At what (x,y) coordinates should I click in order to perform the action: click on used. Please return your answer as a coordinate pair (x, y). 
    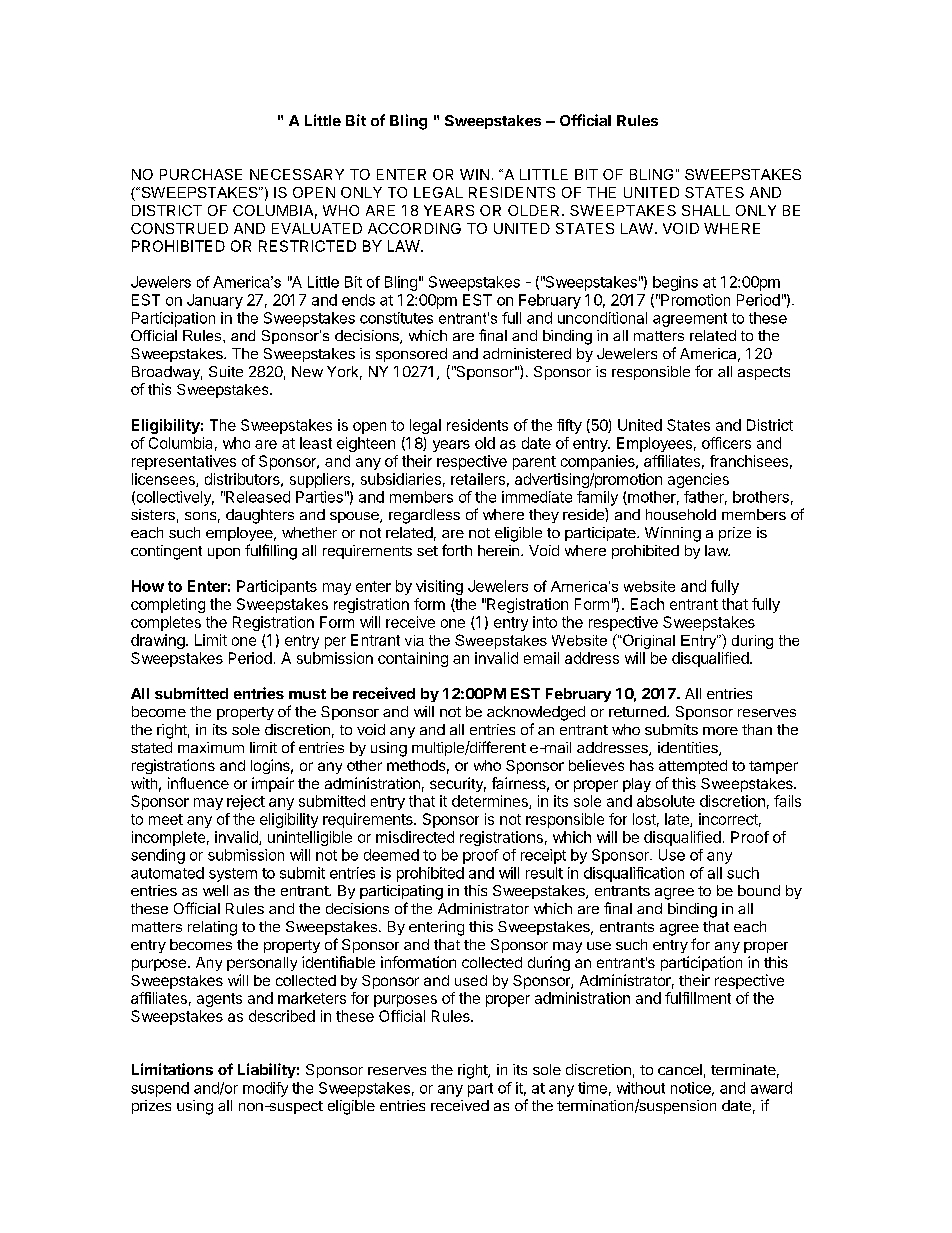
    Looking at the image, I should click on (471, 980).
